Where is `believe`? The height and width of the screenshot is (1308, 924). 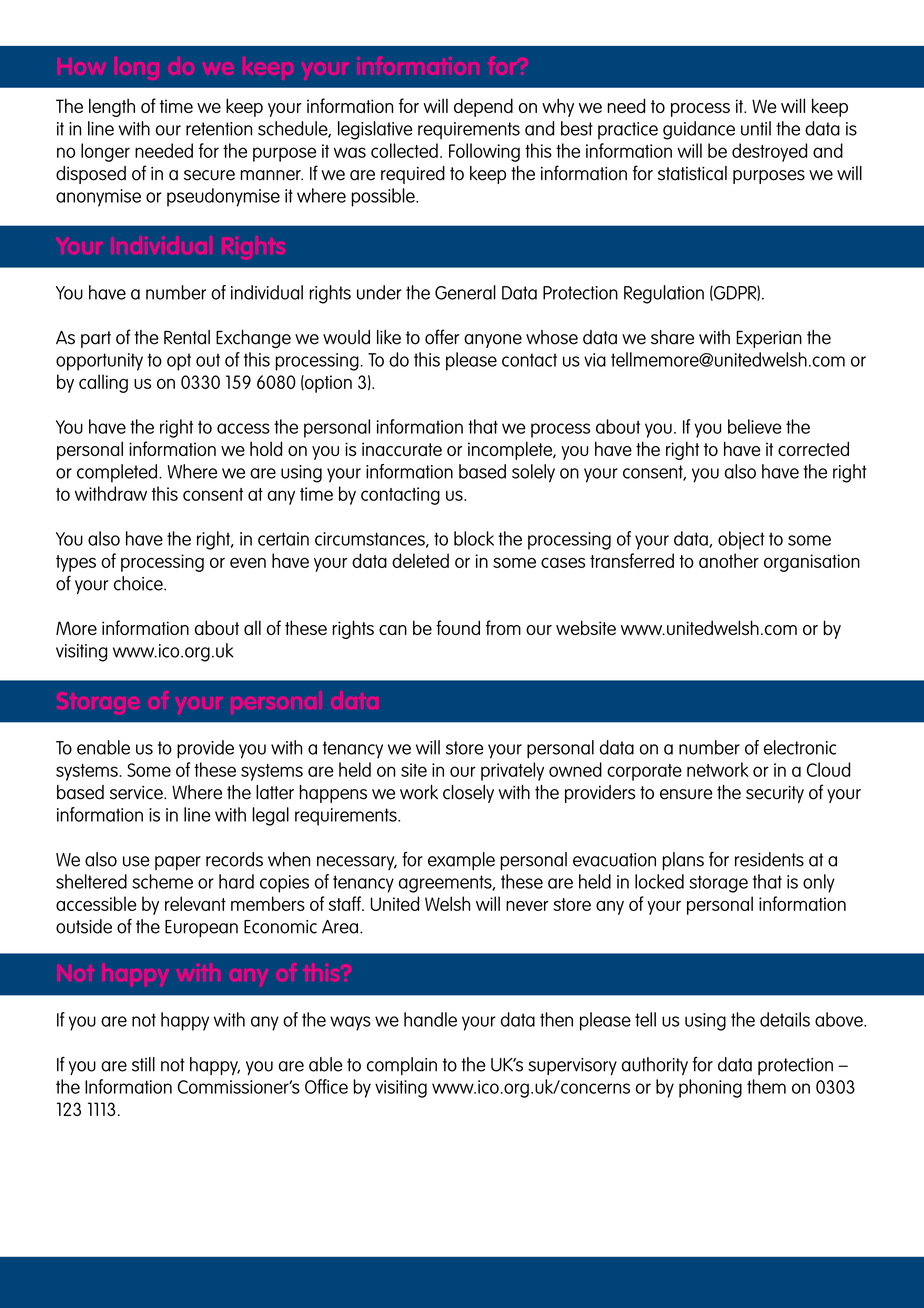 believe is located at coordinates (755, 426).
